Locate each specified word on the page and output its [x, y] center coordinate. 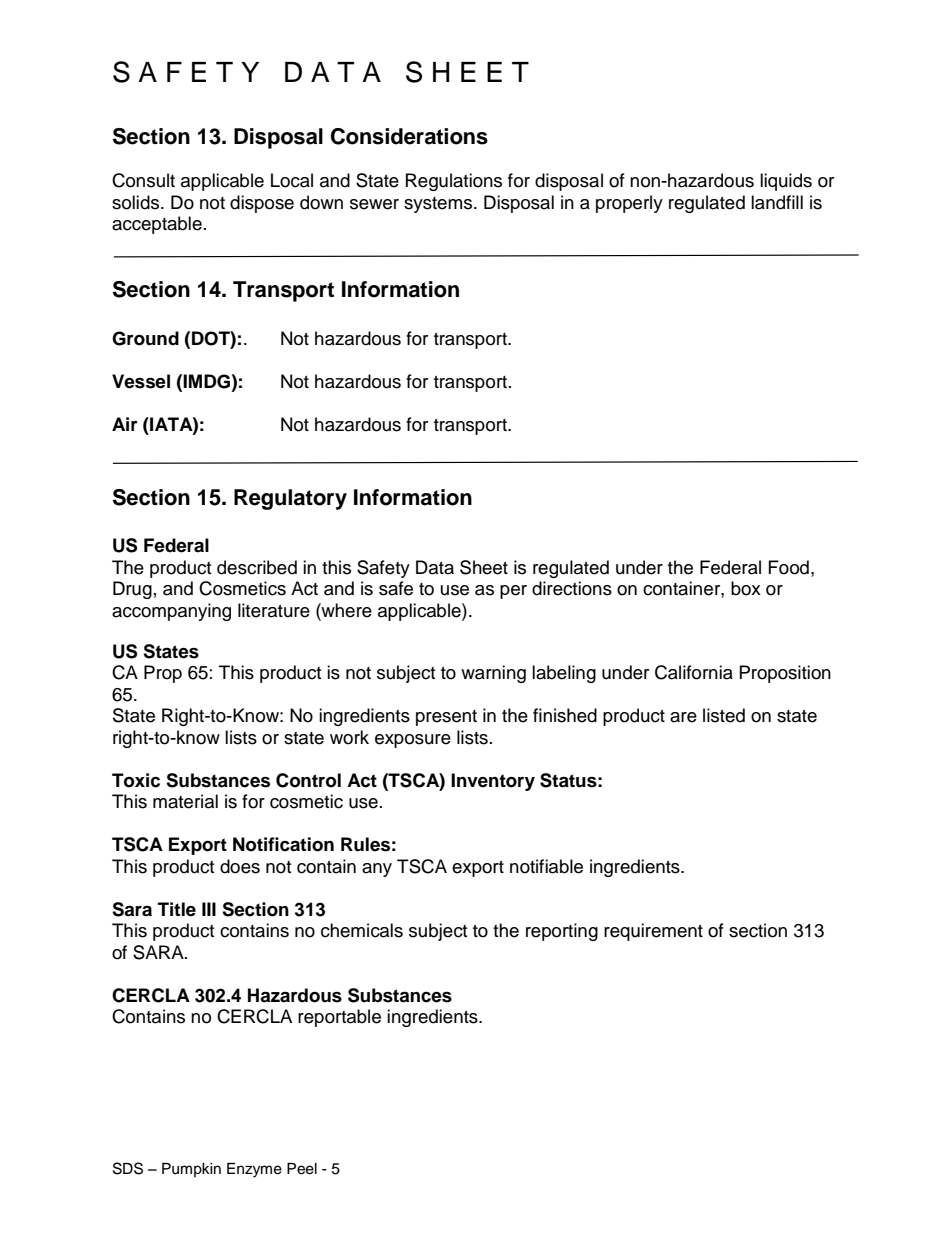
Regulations [454, 182]
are [683, 717]
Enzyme [254, 1170]
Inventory [493, 782]
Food [789, 567]
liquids [786, 182]
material [185, 801]
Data [435, 567]
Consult [143, 180]
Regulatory [290, 499]
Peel [302, 1169]
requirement [653, 932]
